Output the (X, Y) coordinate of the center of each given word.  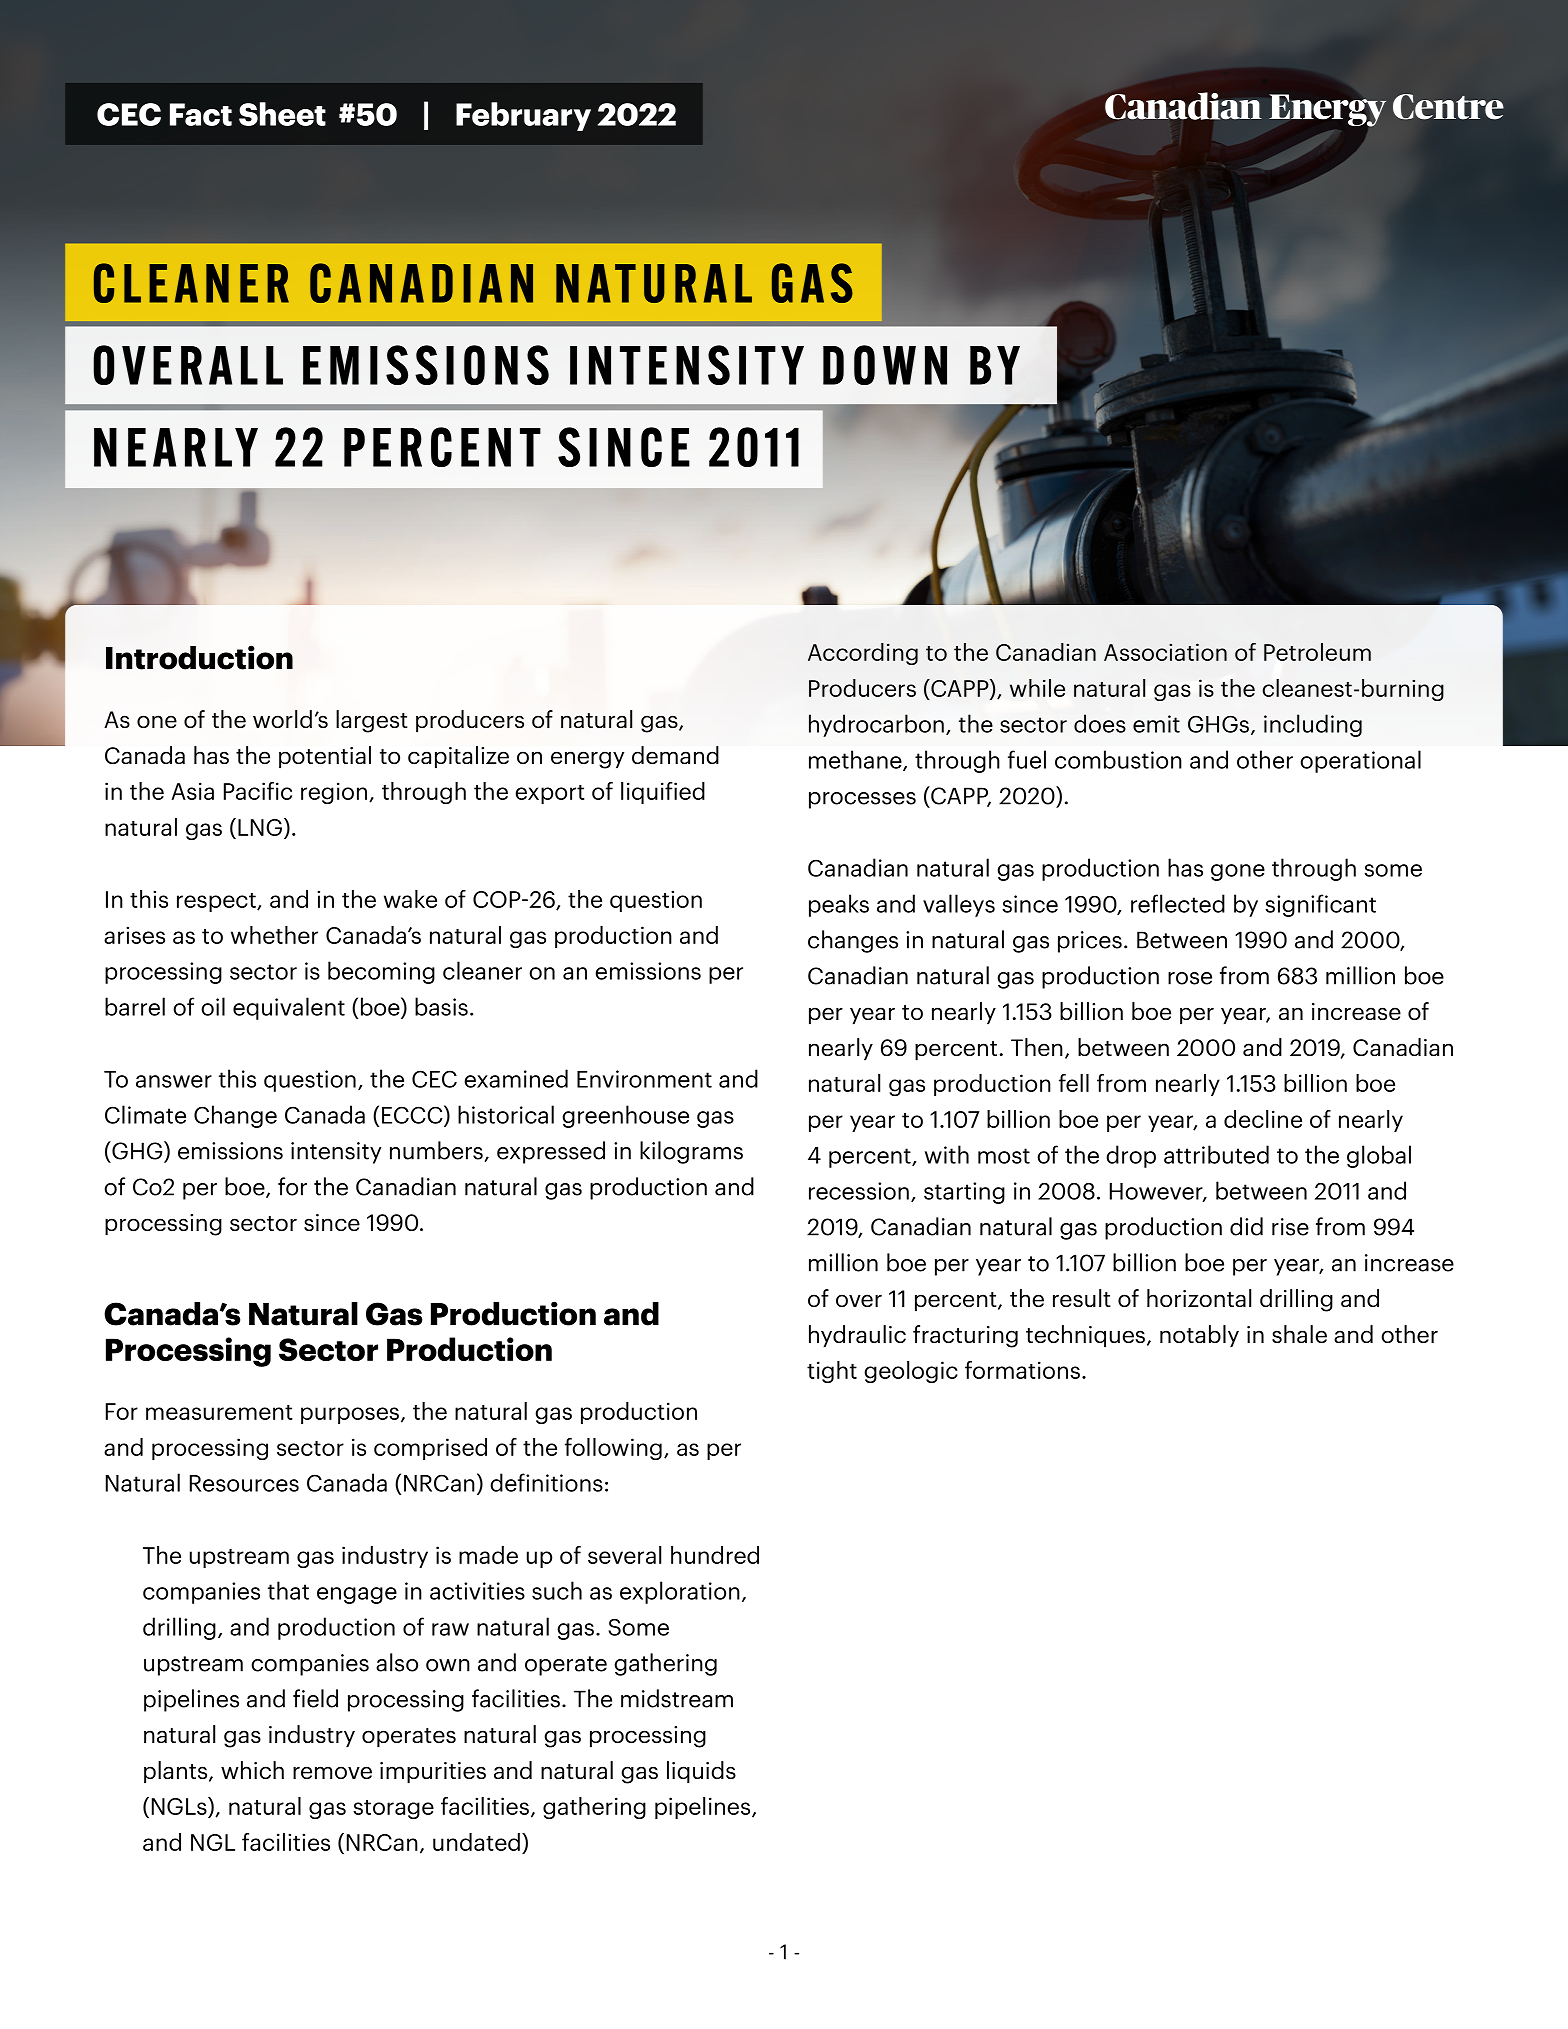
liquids (701, 1772)
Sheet (282, 114)
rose (1190, 978)
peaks (839, 905)
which (252, 1770)
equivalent (289, 1008)
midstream (677, 1698)
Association (1165, 652)
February (523, 116)
